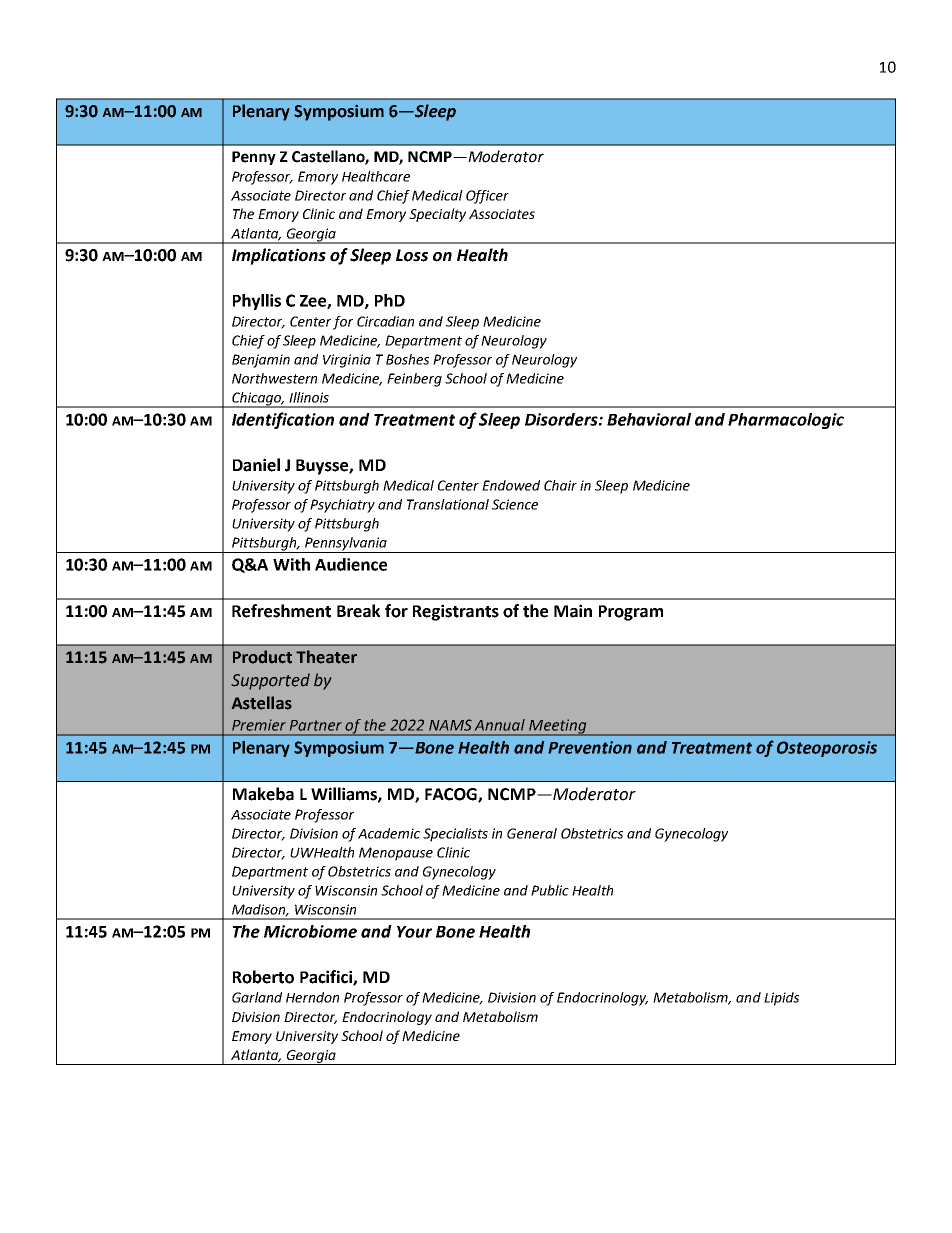  What do you see at coordinates (347, 361) in the screenshot?
I see `Virginia` at bounding box center [347, 361].
